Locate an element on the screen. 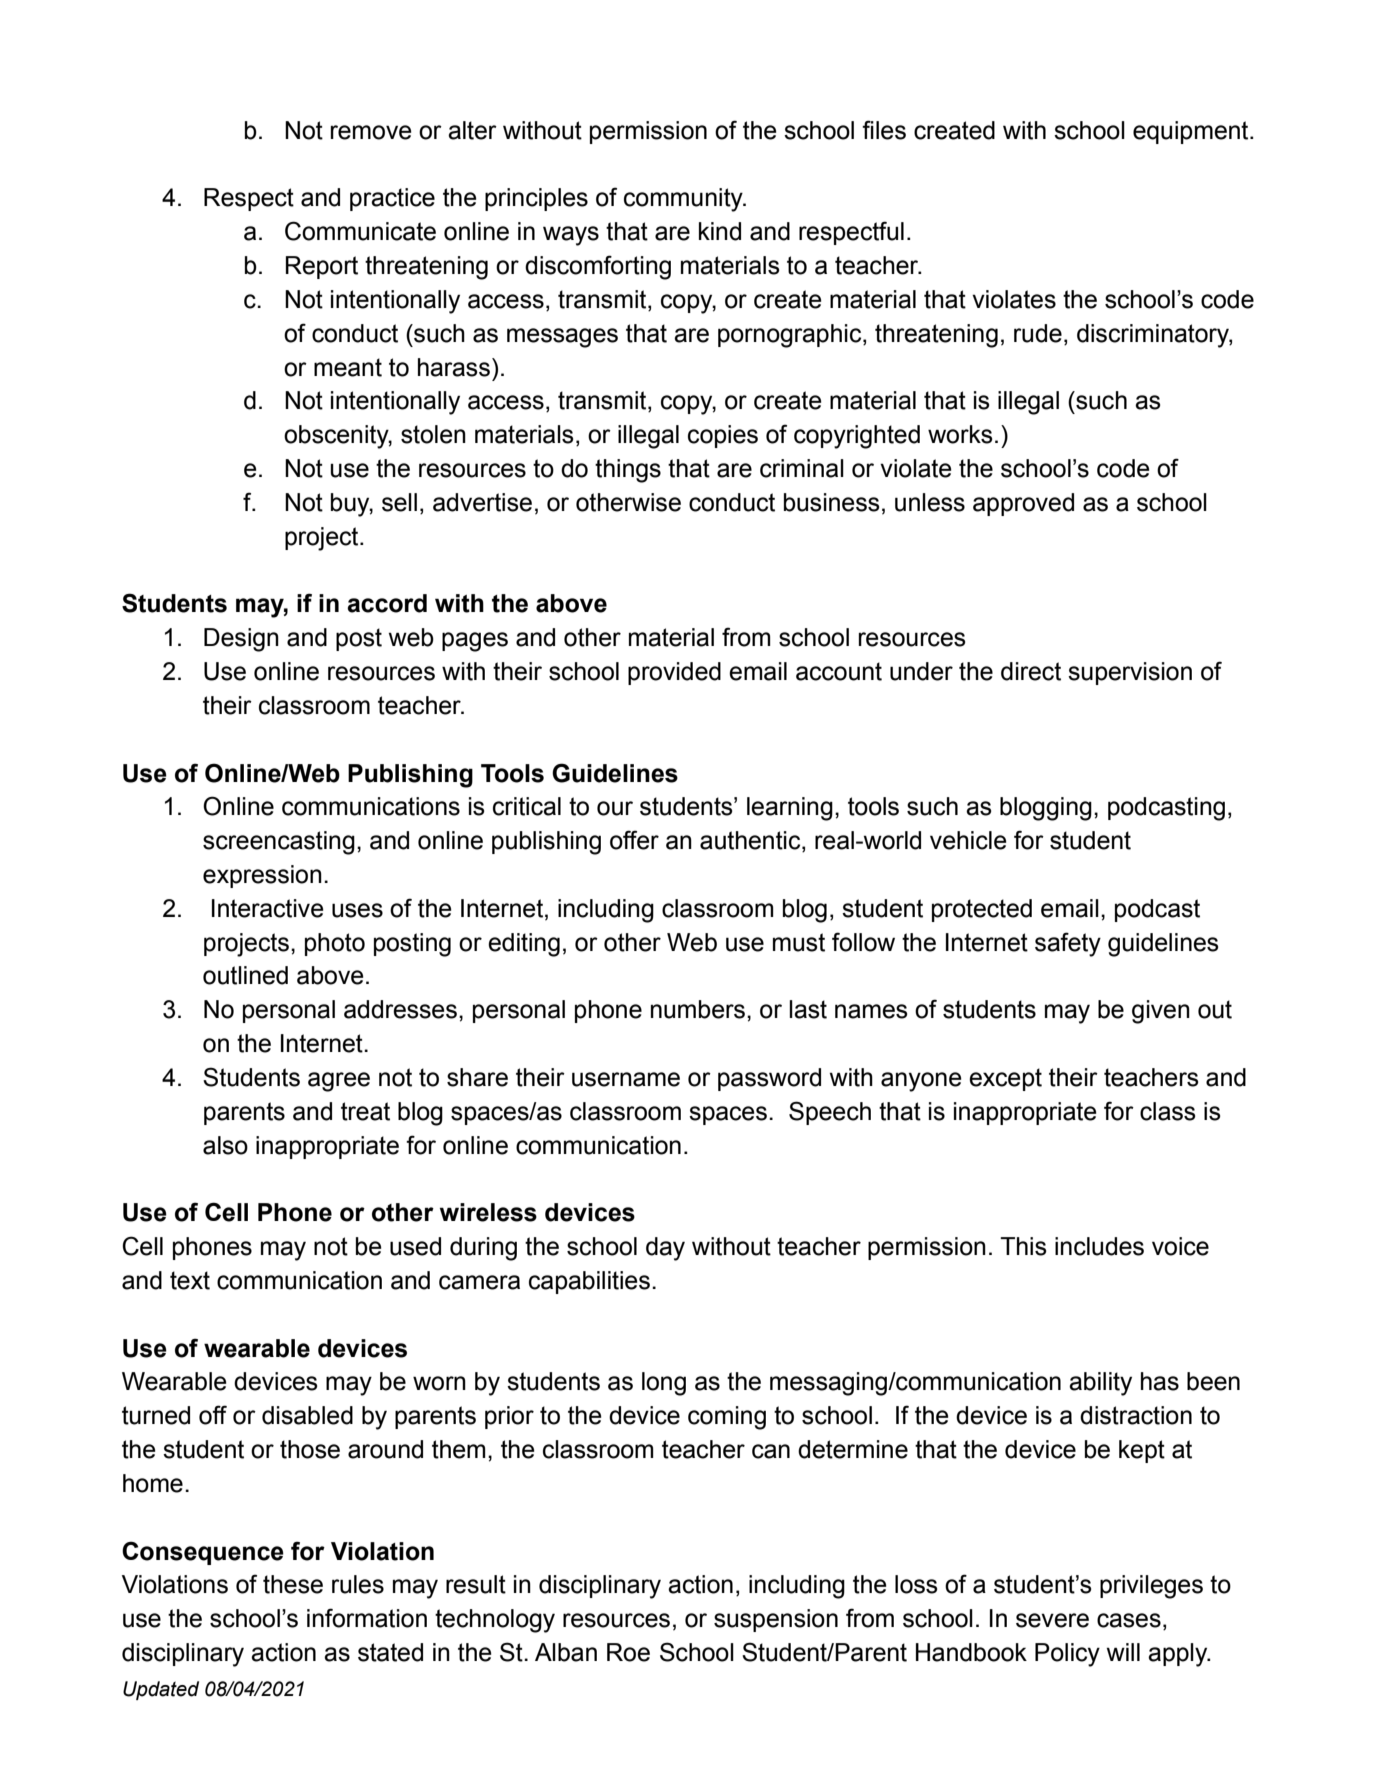 Image resolution: width=1380 pixels, height=1786 pixels. equipment is located at coordinates (1192, 132).
